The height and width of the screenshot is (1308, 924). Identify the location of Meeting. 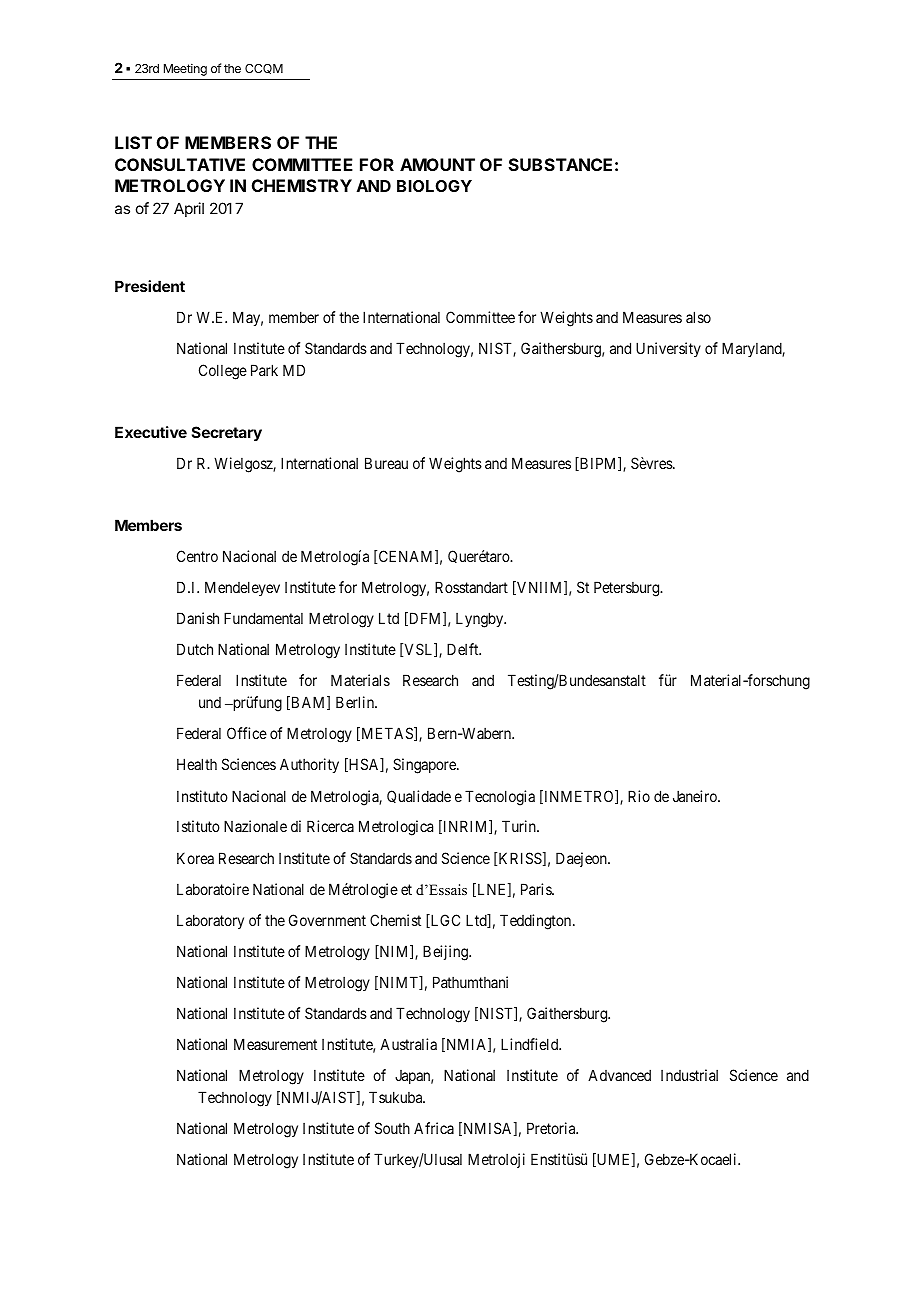
(185, 69).
